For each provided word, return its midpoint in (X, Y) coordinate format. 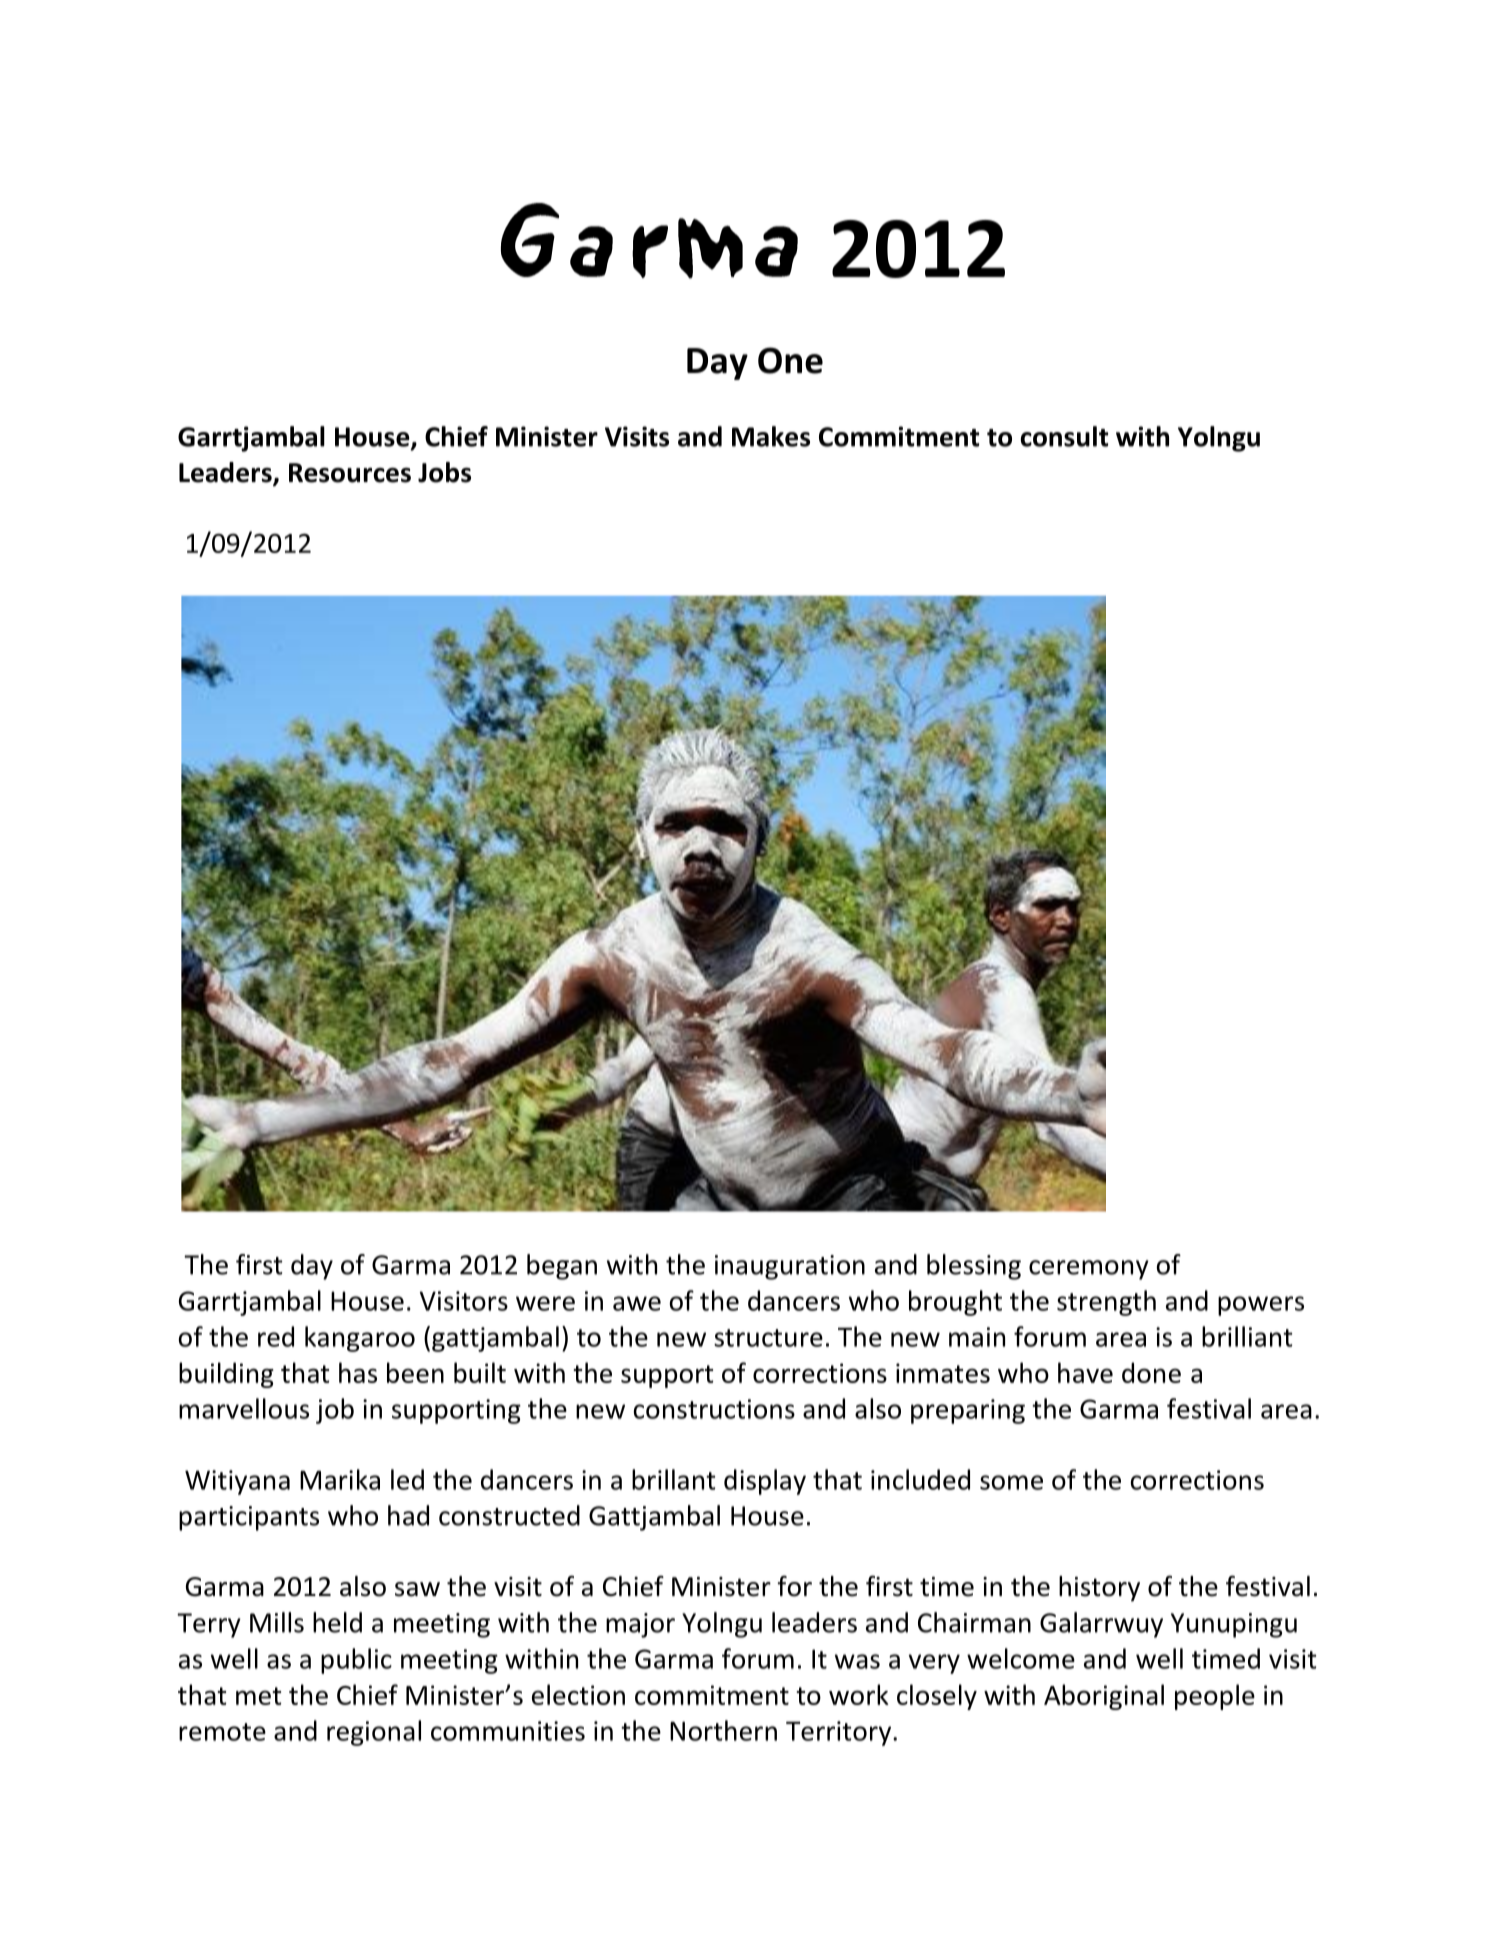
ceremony (1089, 1270)
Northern (723, 1730)
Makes (771, 436)
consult (1064, 436)
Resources (350, 473)
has (358, 1372)
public (356, 1661)
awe (637, 1303)
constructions (714, 1409)
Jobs (444, 472)
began (562, 1267)
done (1151, 1372)
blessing (974, 1267)
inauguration (790, 1267)
